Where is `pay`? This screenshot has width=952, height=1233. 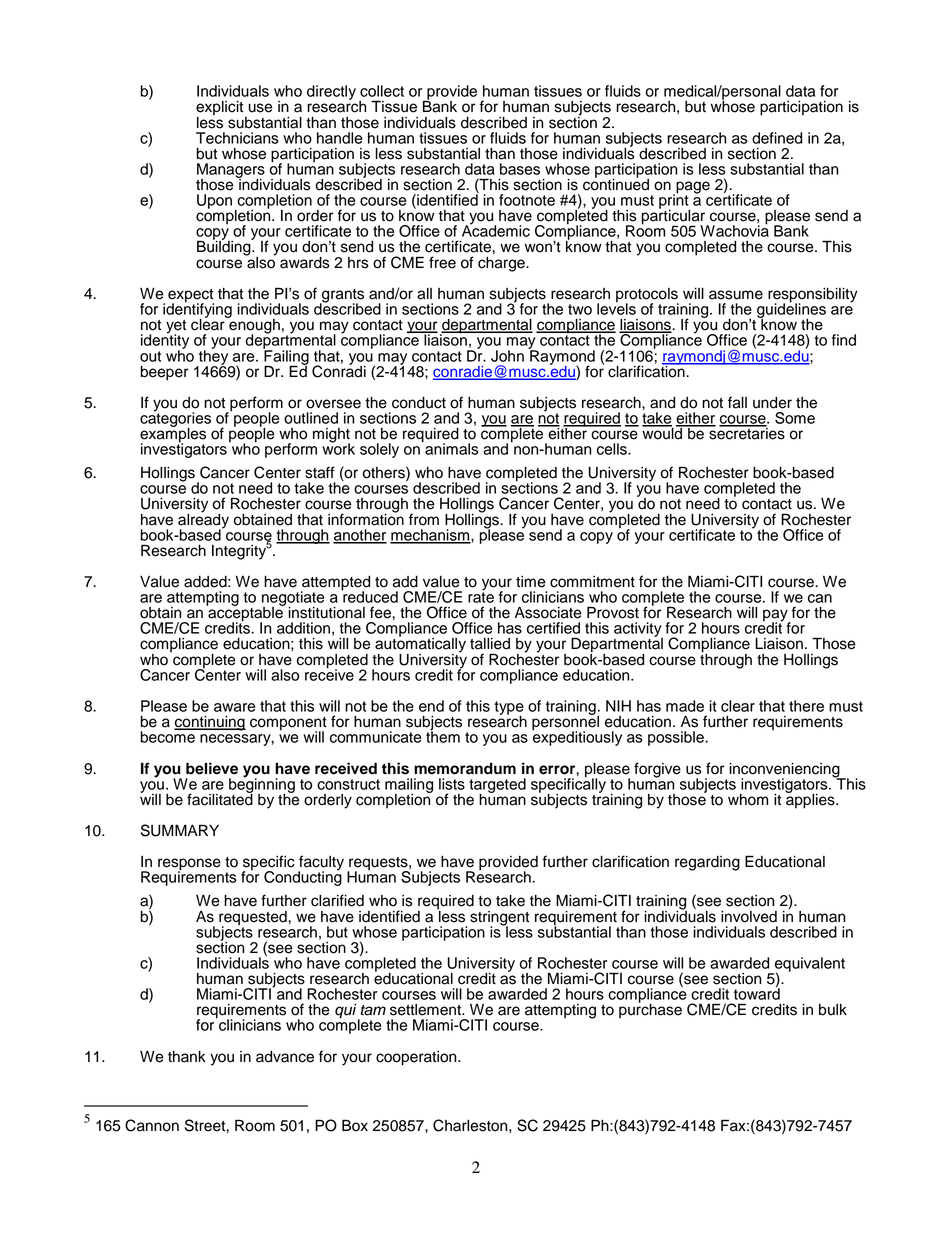 pay is located at coordinates (776, 616).
